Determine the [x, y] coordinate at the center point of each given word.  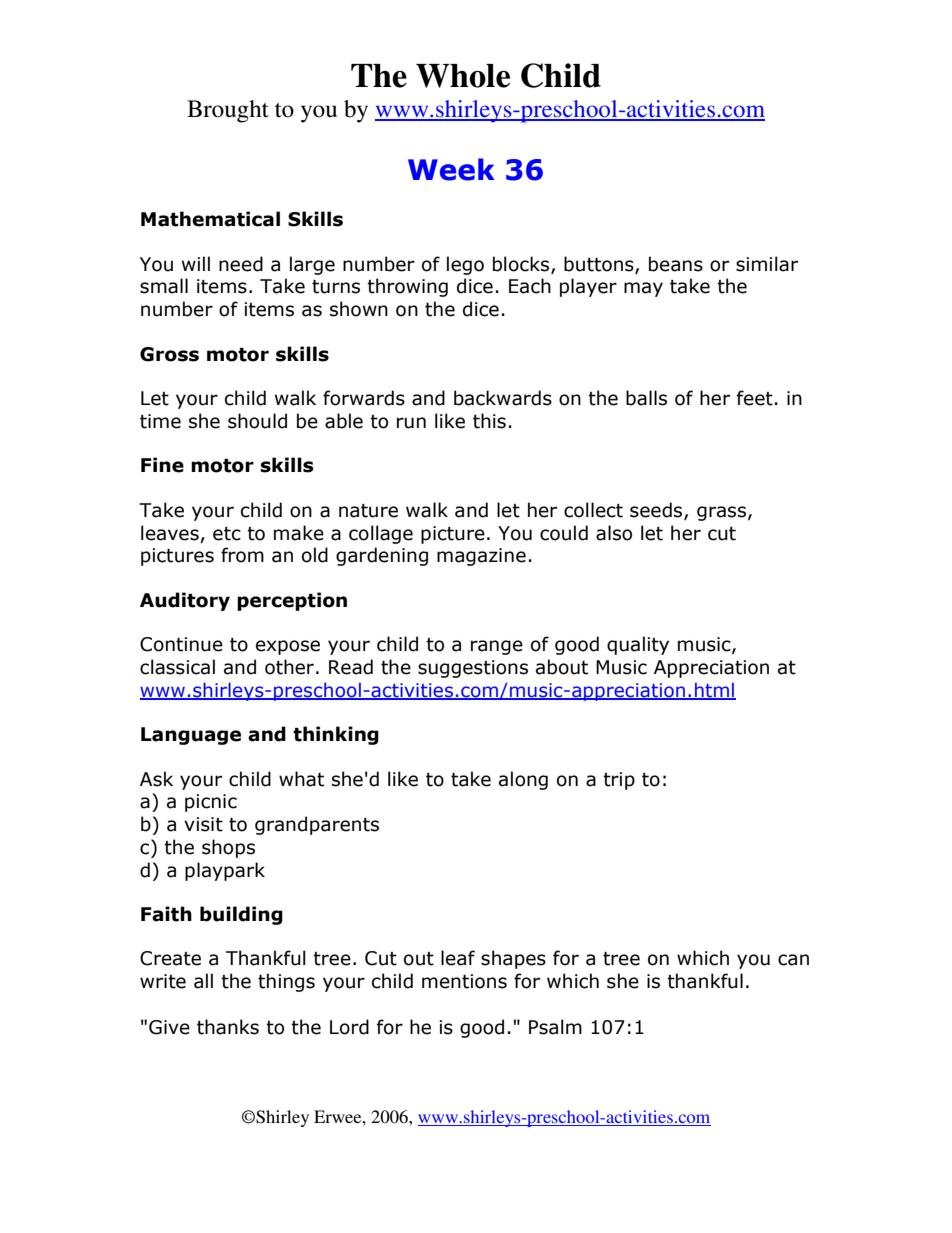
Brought [228, 111]
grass [721, 513]
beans [676, 264]
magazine [481, 557]
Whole [463, 76]
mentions [464, 981]
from [242, 555]
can [793, 960]
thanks [228, 1027]
